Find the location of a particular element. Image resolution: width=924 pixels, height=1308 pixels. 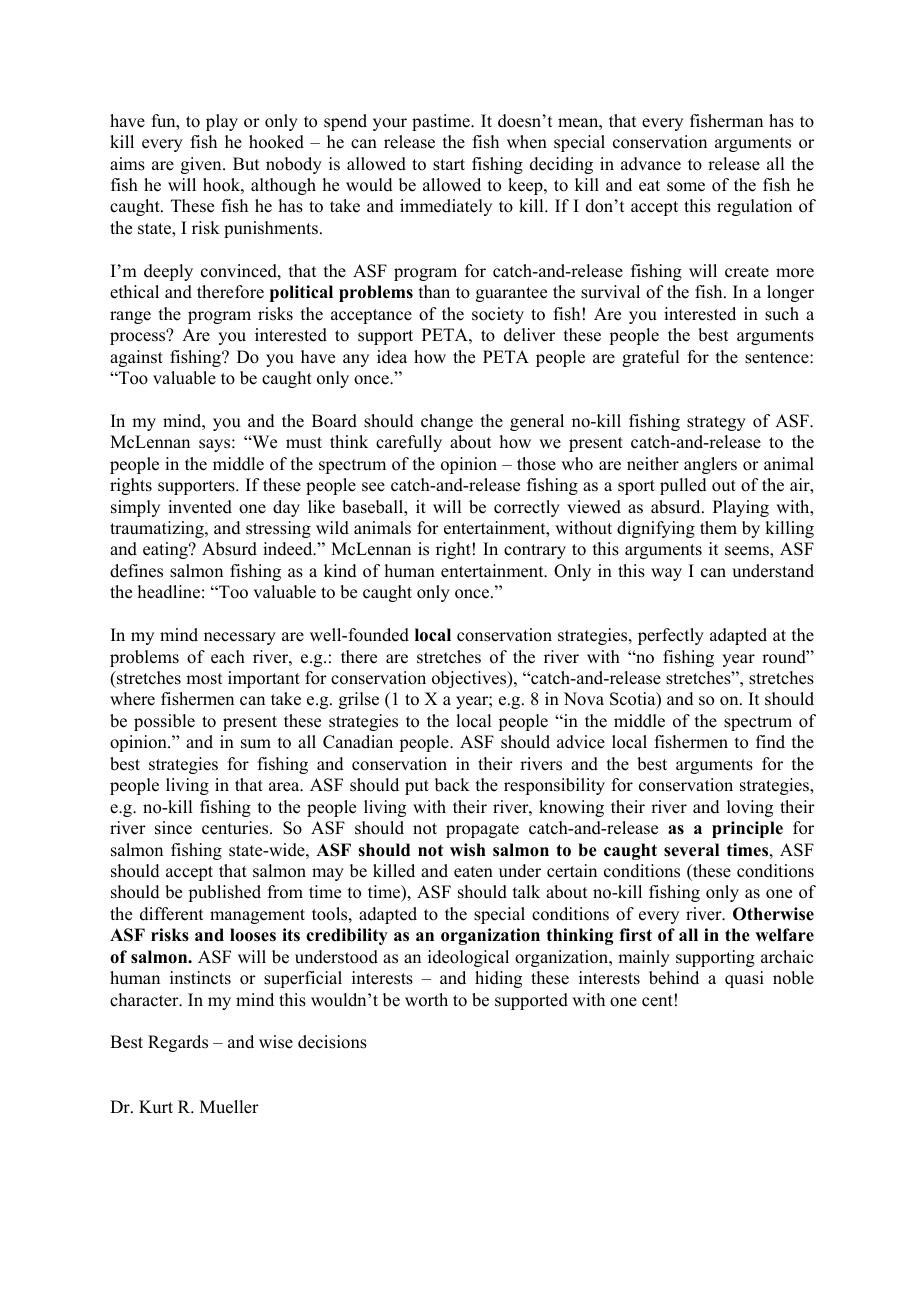

society is located at coordinates (498, 315).
